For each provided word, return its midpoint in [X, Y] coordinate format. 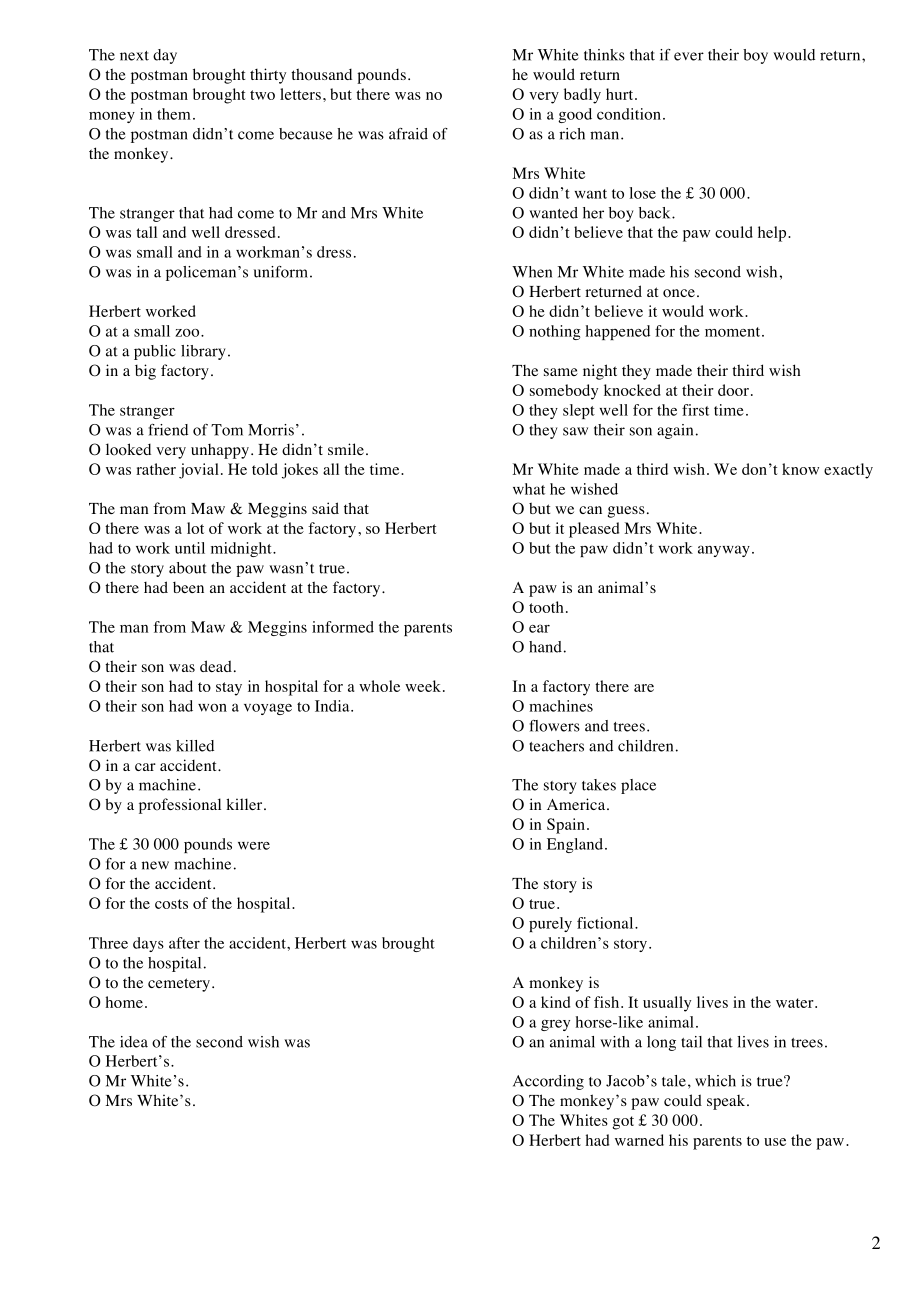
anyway [724, 551]
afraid [408, 134]
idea [134, 1042]
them [174, 114]
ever [689, 56]
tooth [546, 607]
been [188, 587]
